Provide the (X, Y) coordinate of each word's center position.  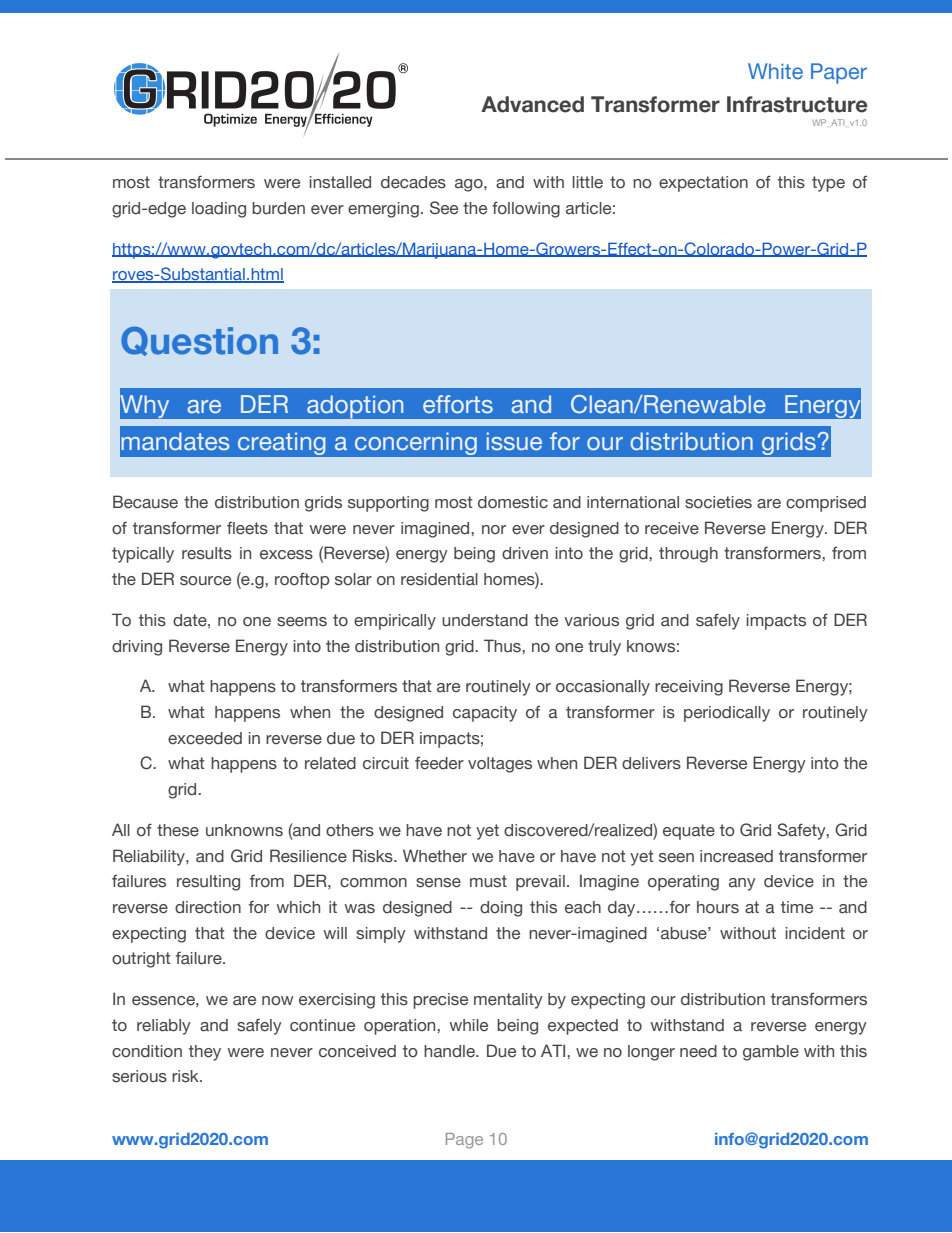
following (526, 209)
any (742, 884)
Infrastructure (797, 104)
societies (718, 502)
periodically (727, 714)
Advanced (532, 104)
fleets (247, 528)
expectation (703, 184)
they (205, 1053)
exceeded (205, 738)
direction (208, 907)
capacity (485, 714)
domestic (513, 502)
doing (501, 909)
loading (219, 210)
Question (199, 341)
